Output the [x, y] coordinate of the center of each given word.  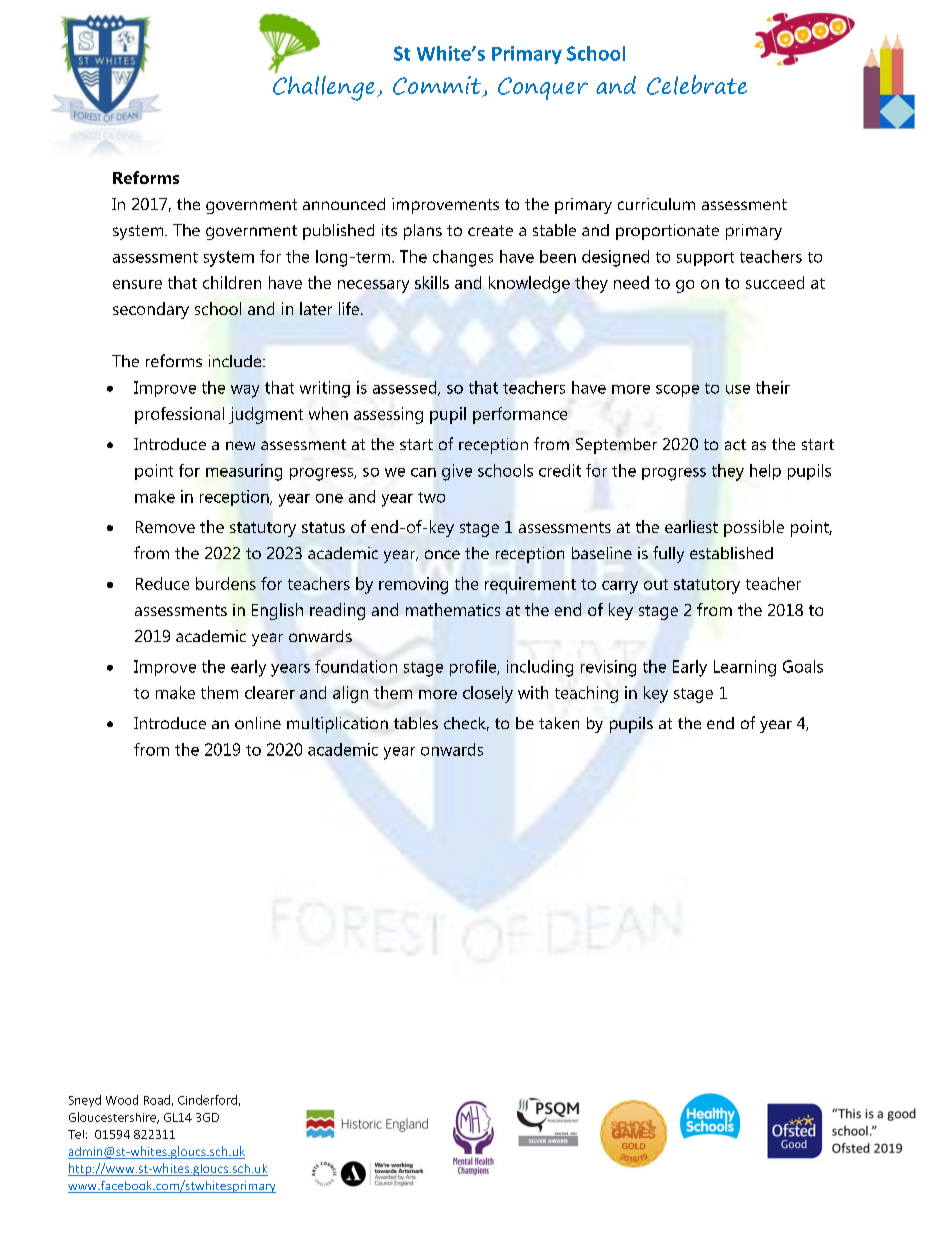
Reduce [162, 583]
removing [413, 585]
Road [157, 1100]
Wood [122, 1100]
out [656, 584]
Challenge [324, 87]
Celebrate [697, 85]
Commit [438, 86]
